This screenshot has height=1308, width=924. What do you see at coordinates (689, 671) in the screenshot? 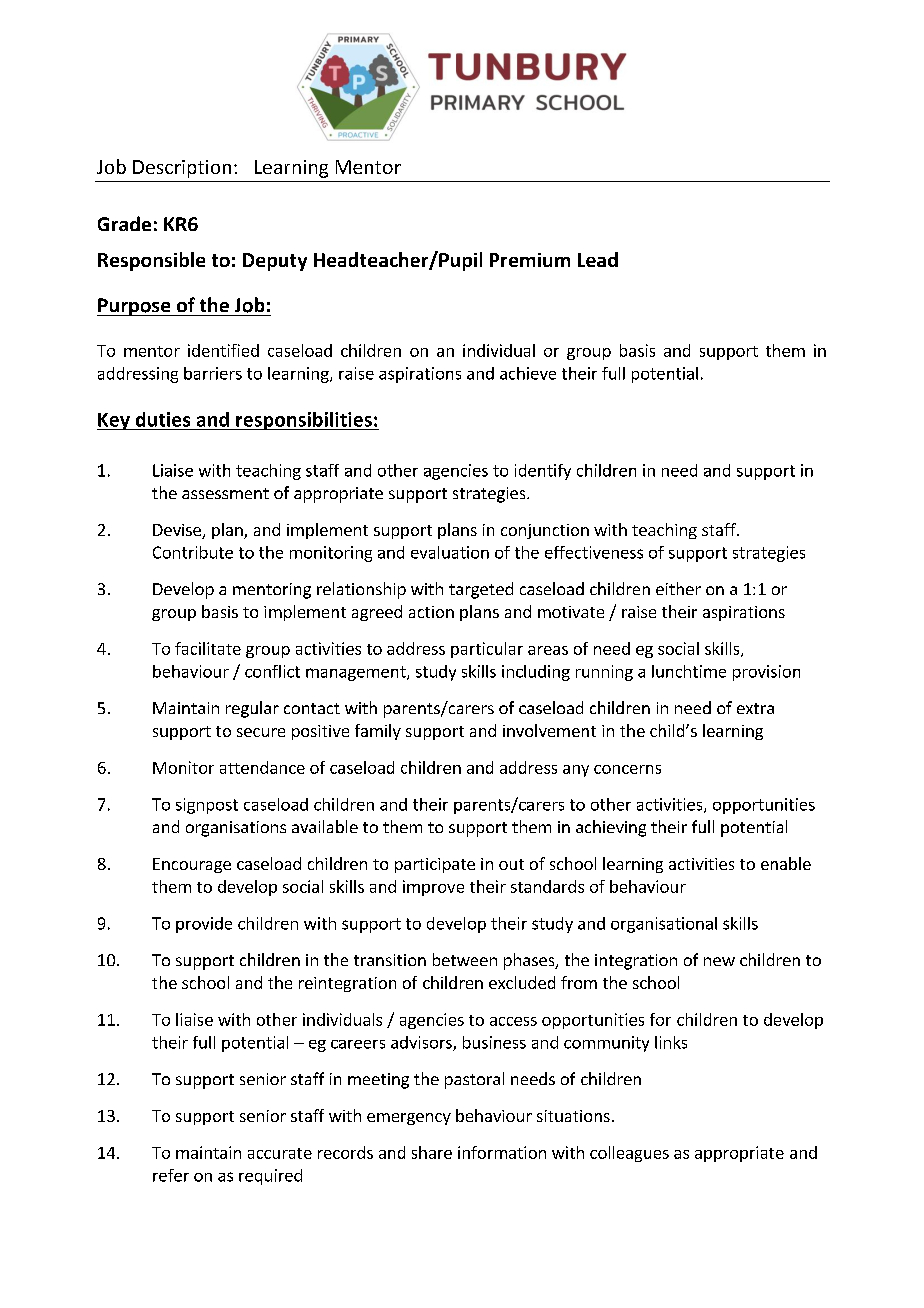
I see `lunchtime` at bounding box center [689, 671].
